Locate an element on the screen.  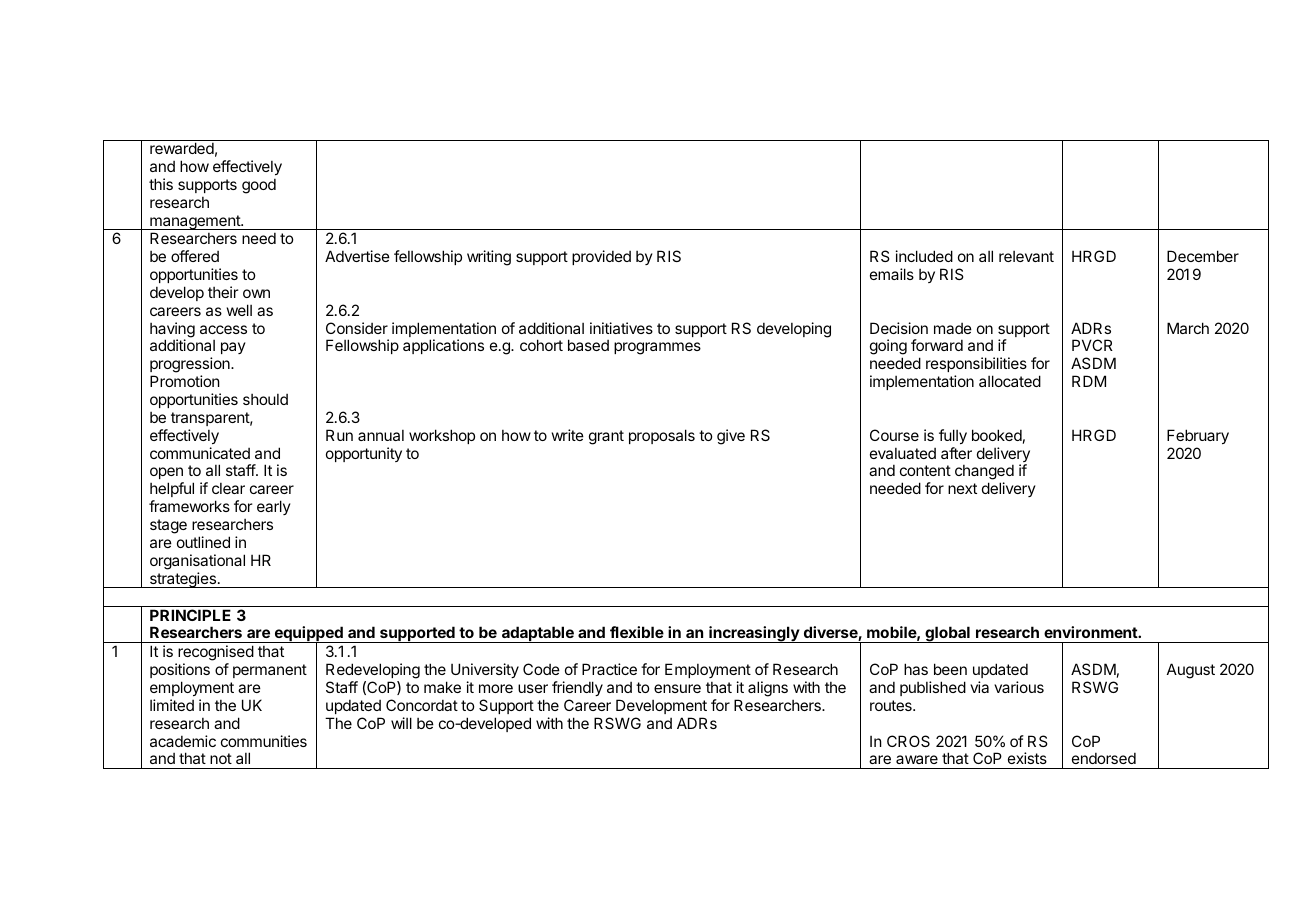
March is located at coordinates (1188, 328).
